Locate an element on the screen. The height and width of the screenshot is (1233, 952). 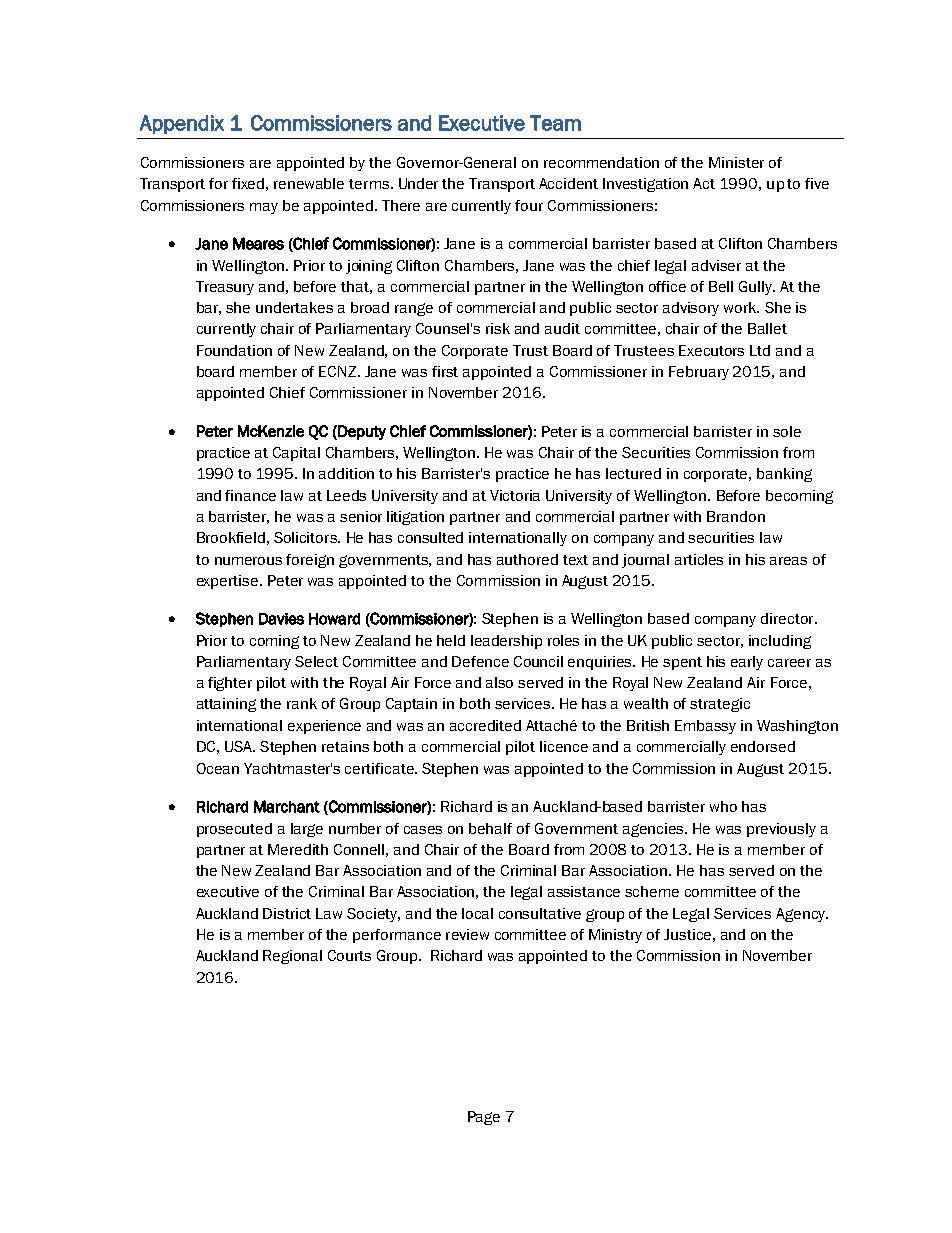
Team is located at coordinates (555, 123).
